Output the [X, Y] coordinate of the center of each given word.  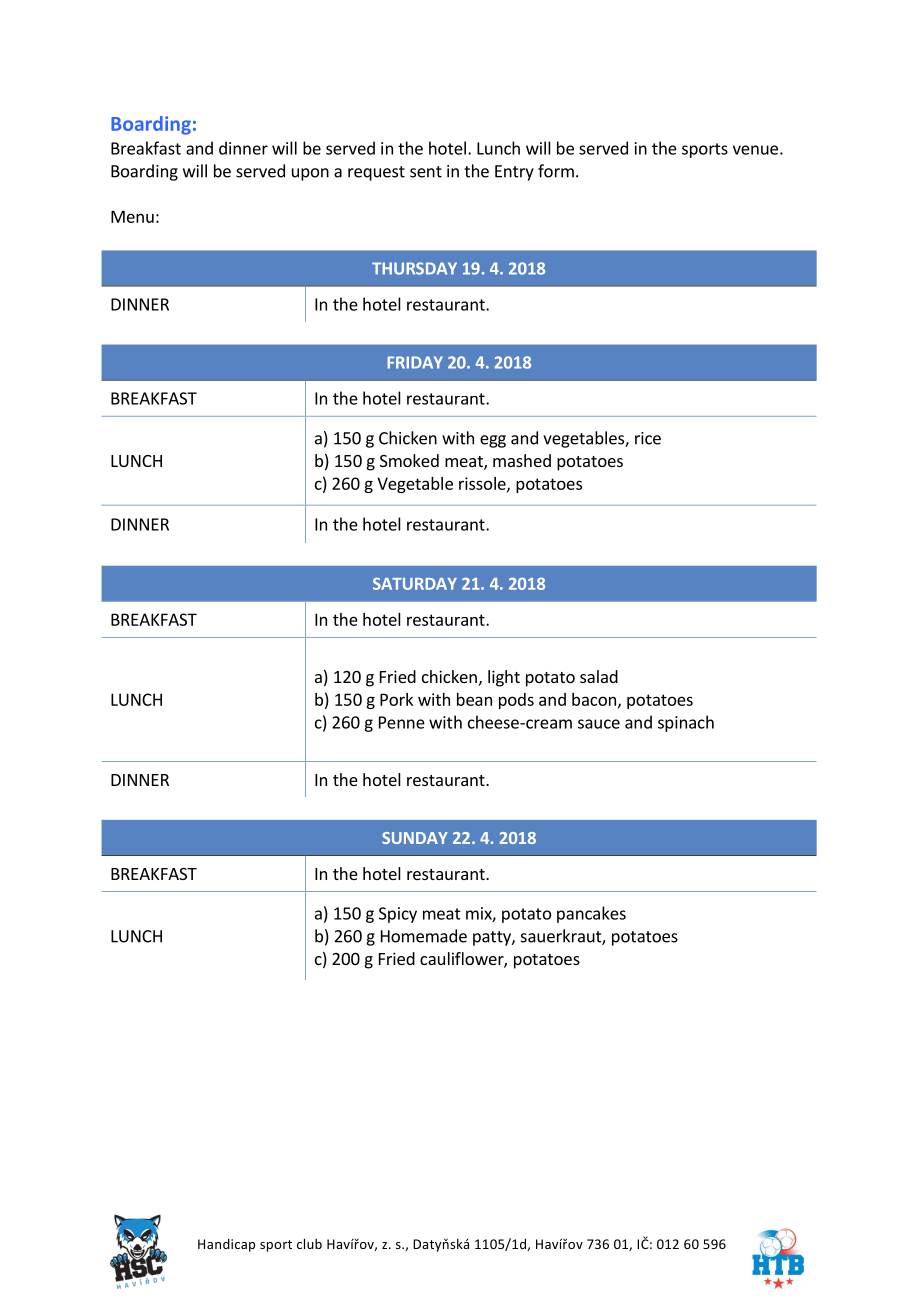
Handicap [226, 1245]
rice [648, 438]
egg [493, 441]
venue [755, 150]
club [309, 1244]
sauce [599, 724]
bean [474, 699]
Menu [132, 216]
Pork [396, 699]
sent [426, 172]
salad [599, 676]
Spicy [398, 915]
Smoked [409, 460]
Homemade [424, 936]
